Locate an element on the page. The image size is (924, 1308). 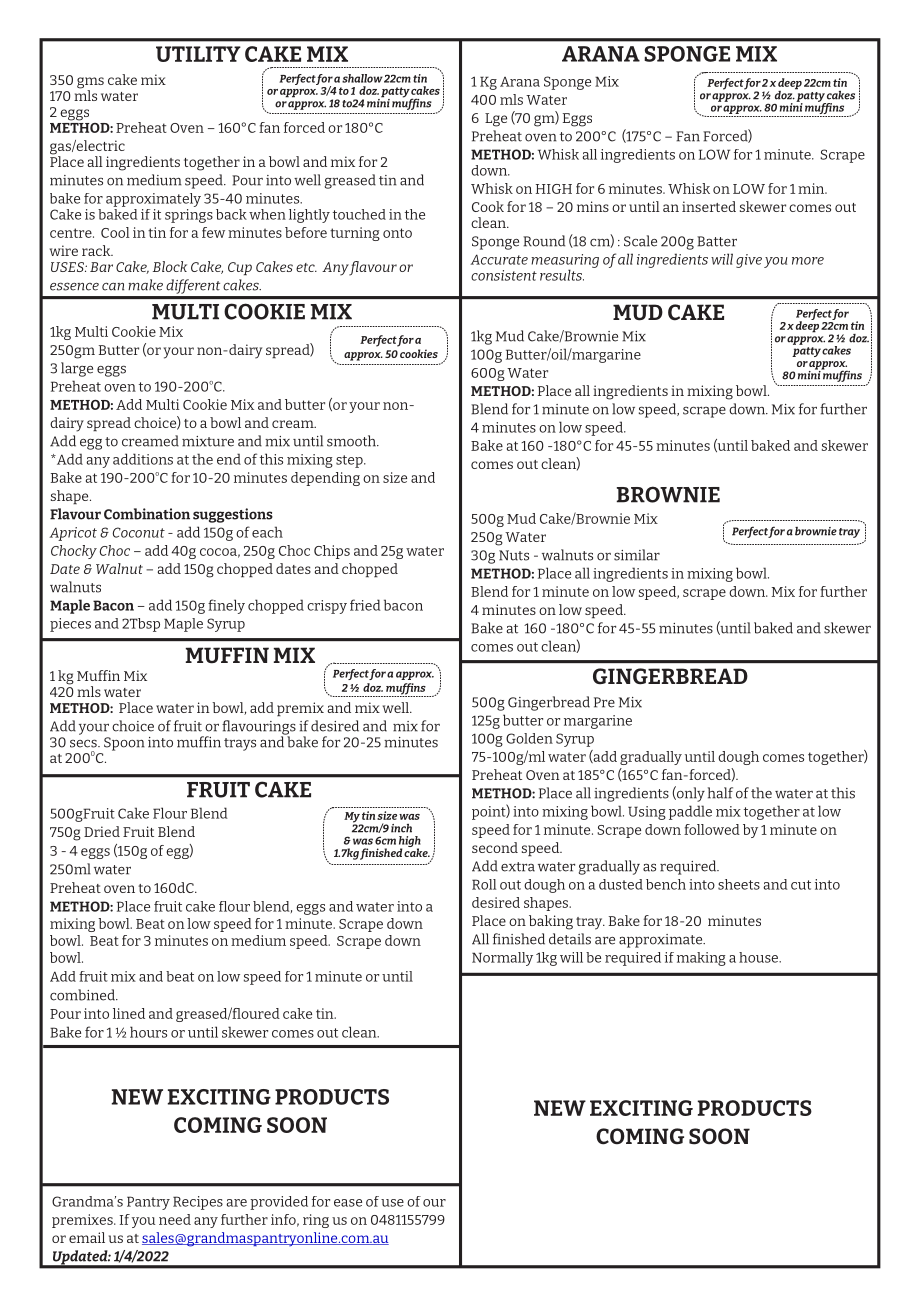
inserted is located at coordinates (709, 206).
